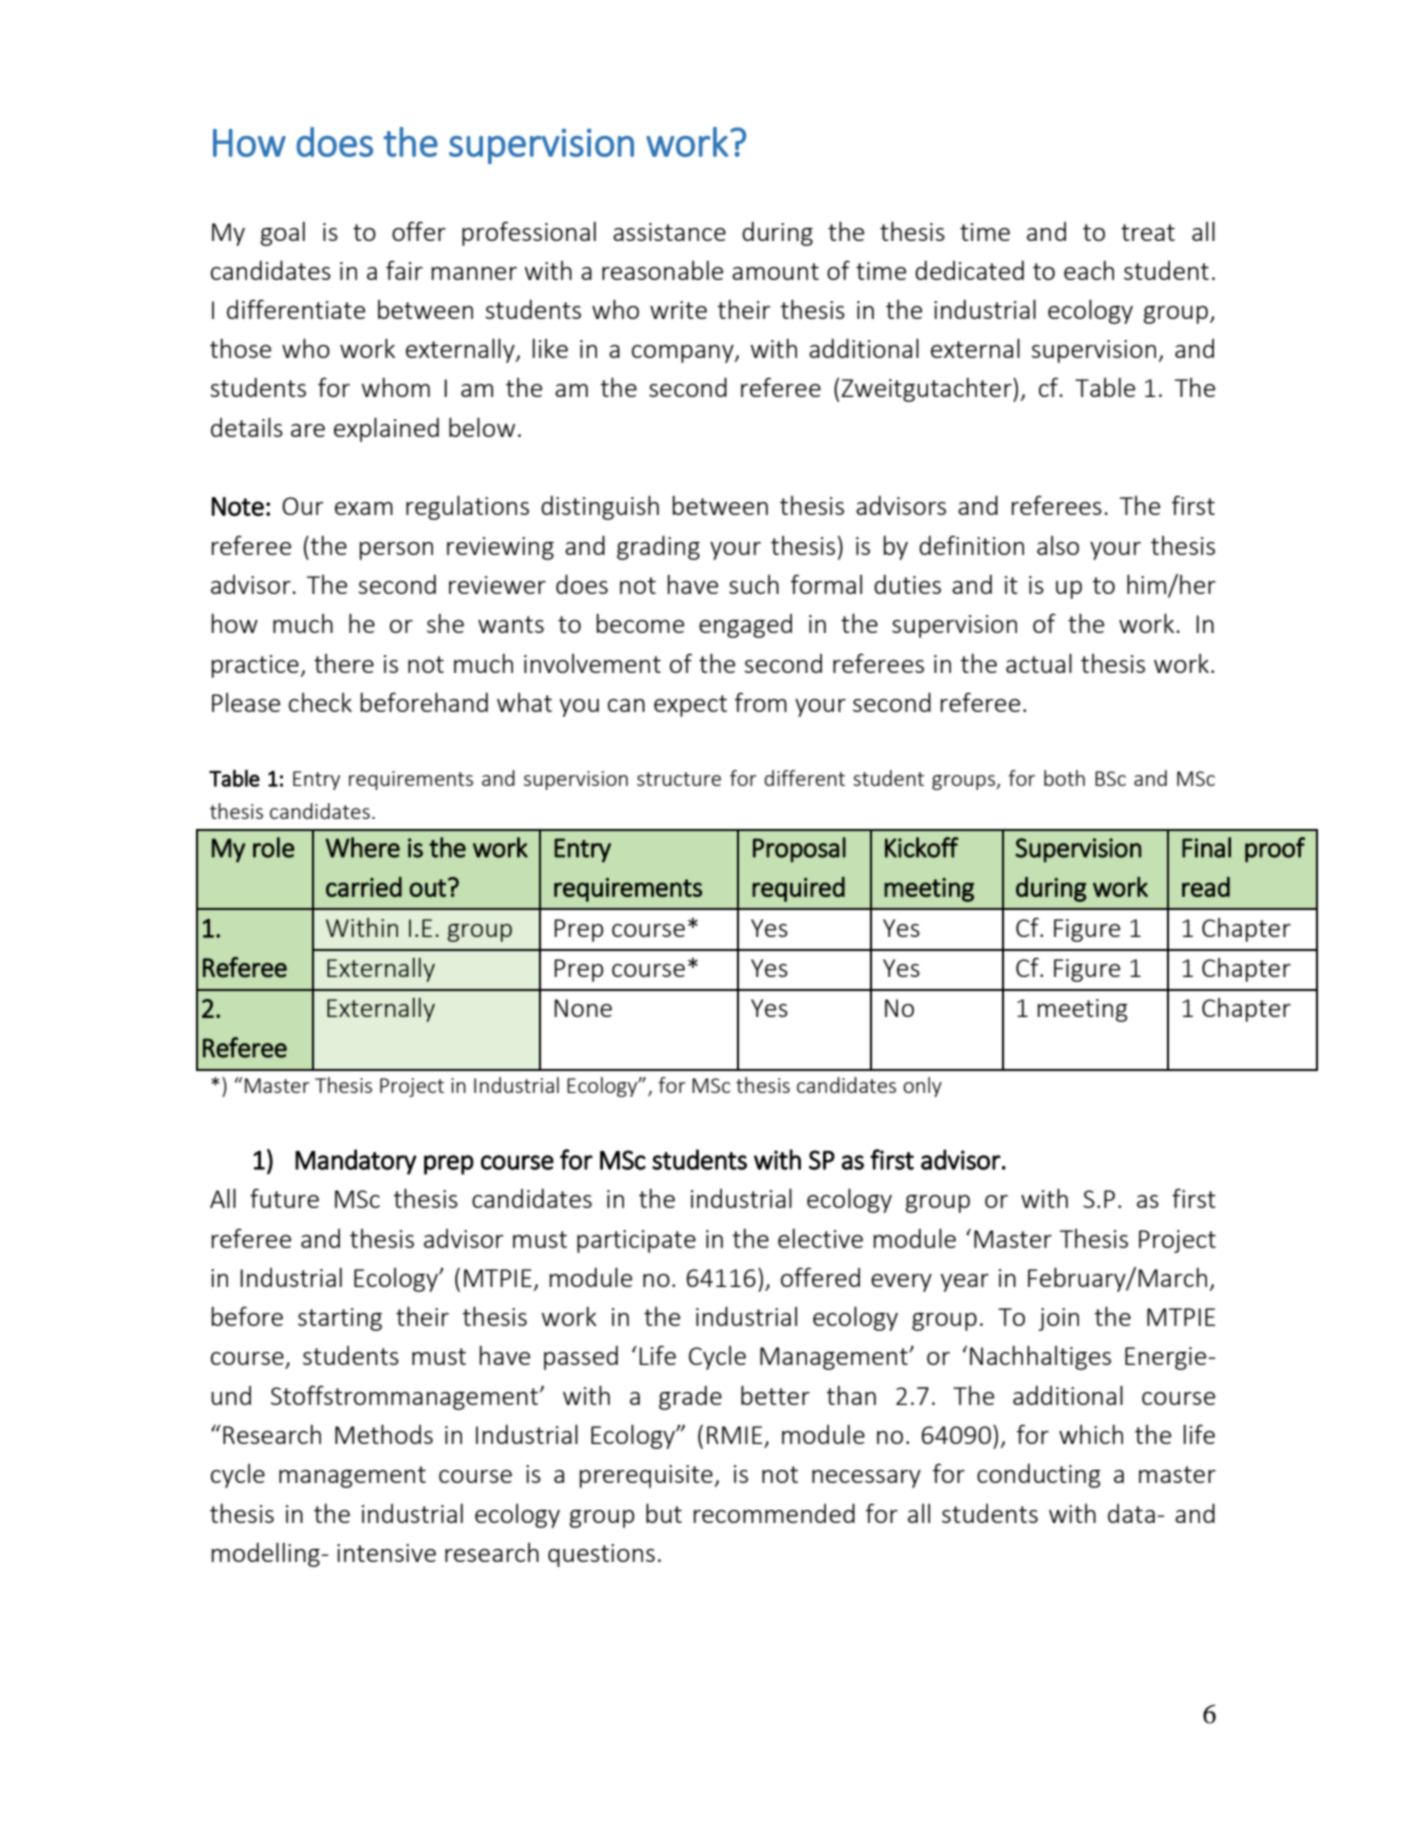 This screenshot has height=1846, width=1426. I want to click on there, so click(344, 663).
